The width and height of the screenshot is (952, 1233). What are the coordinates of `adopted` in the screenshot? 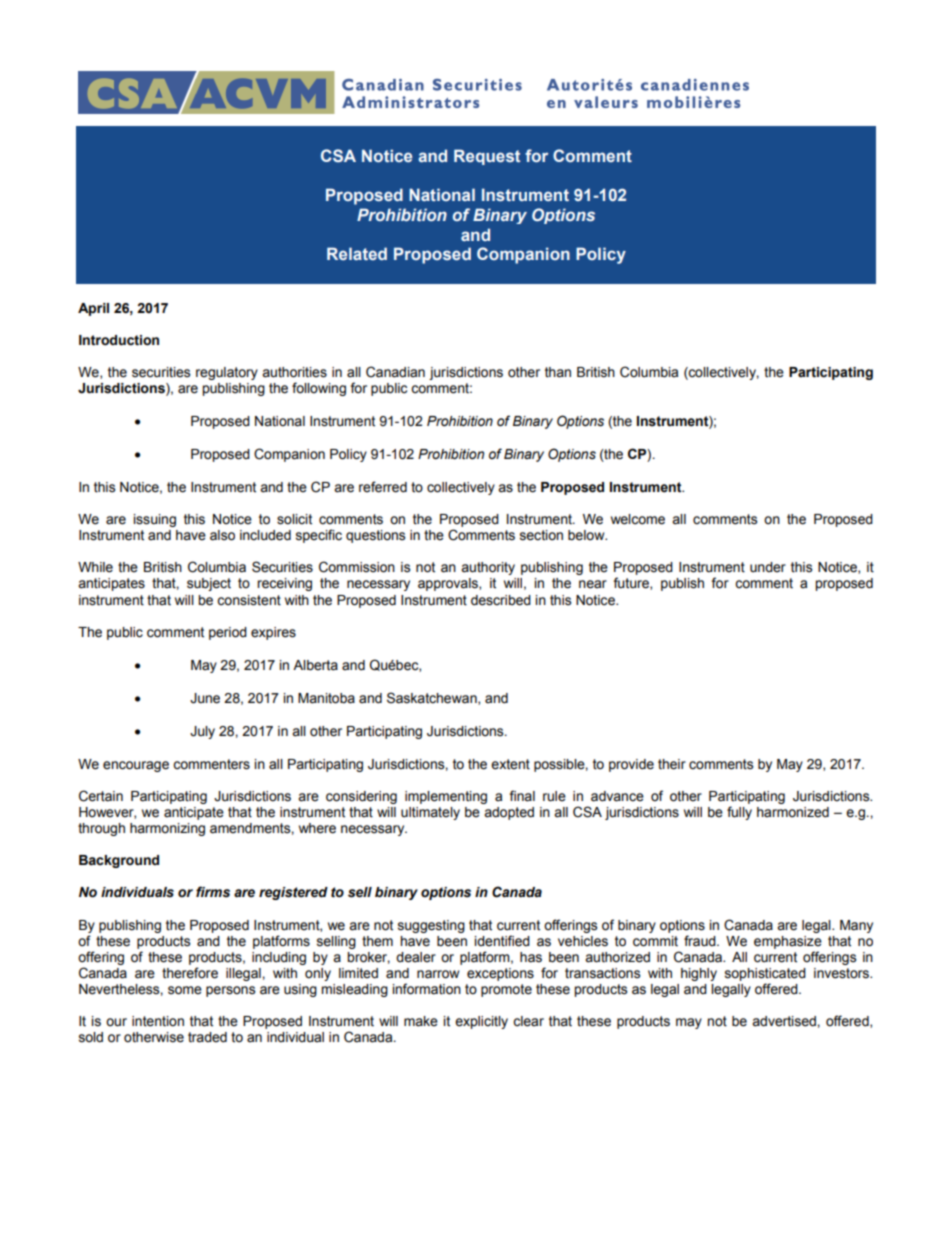 It's located at (509, 813).
